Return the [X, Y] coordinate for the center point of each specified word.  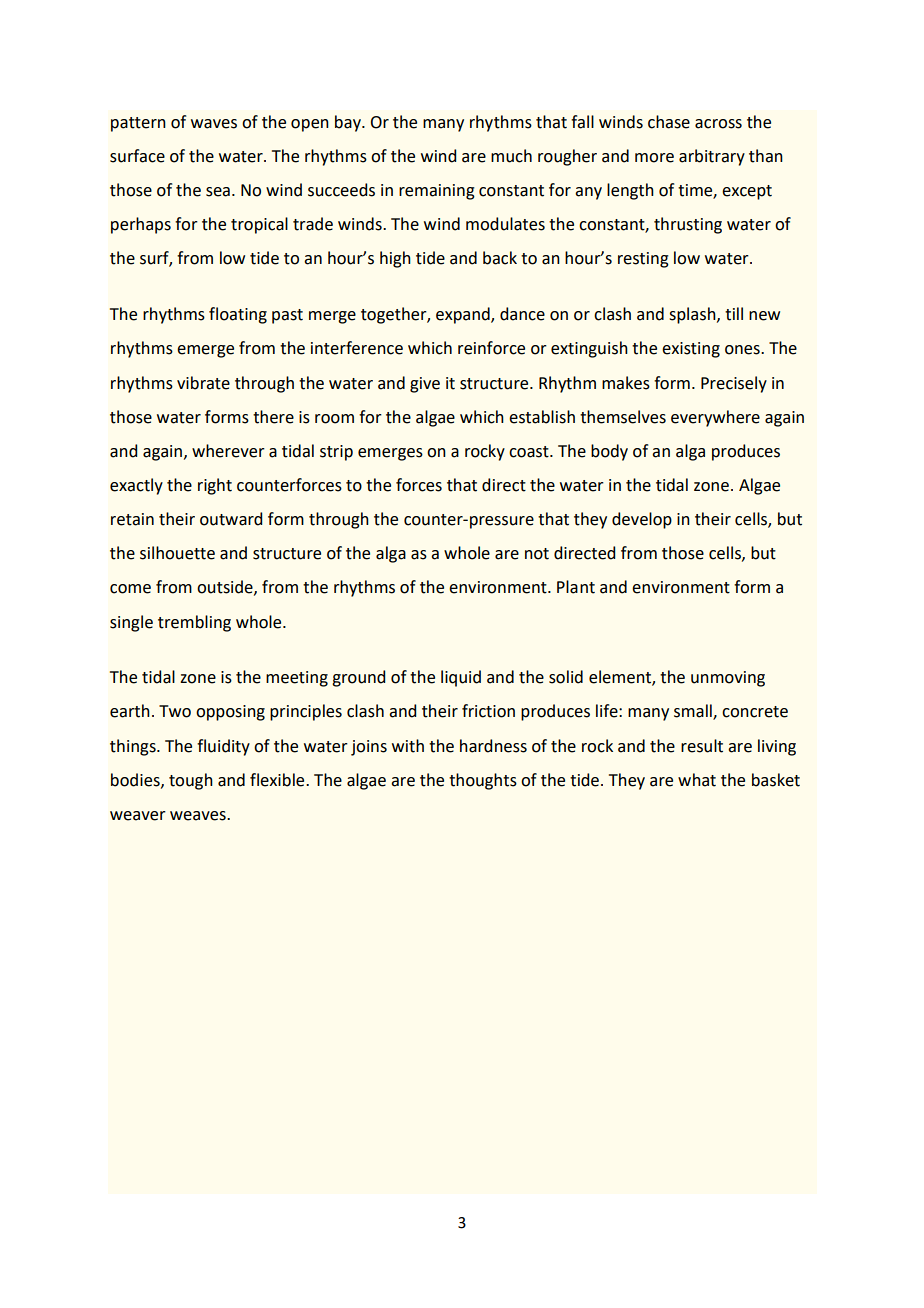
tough [191, 781]
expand [464, 315]
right [215, 486]
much [511, 156]
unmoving [728, 679]
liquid [461, 678]
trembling [194, 623]
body [609, 452]
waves [214, 124]
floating [238, 315]
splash [693, 315]
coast [530, 452]
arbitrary [712, 157]
